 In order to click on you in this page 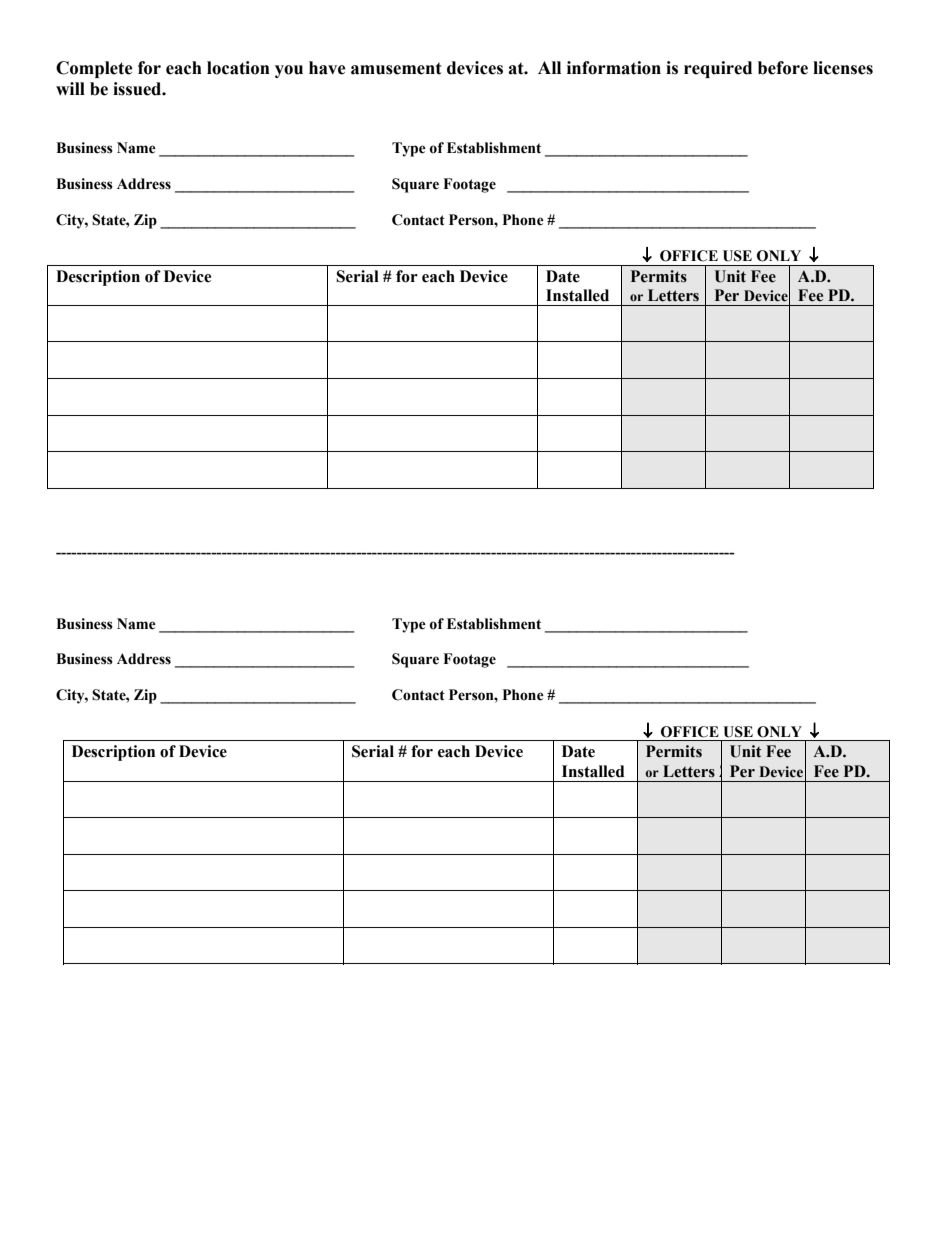, I will do `click(289, 71)`.
